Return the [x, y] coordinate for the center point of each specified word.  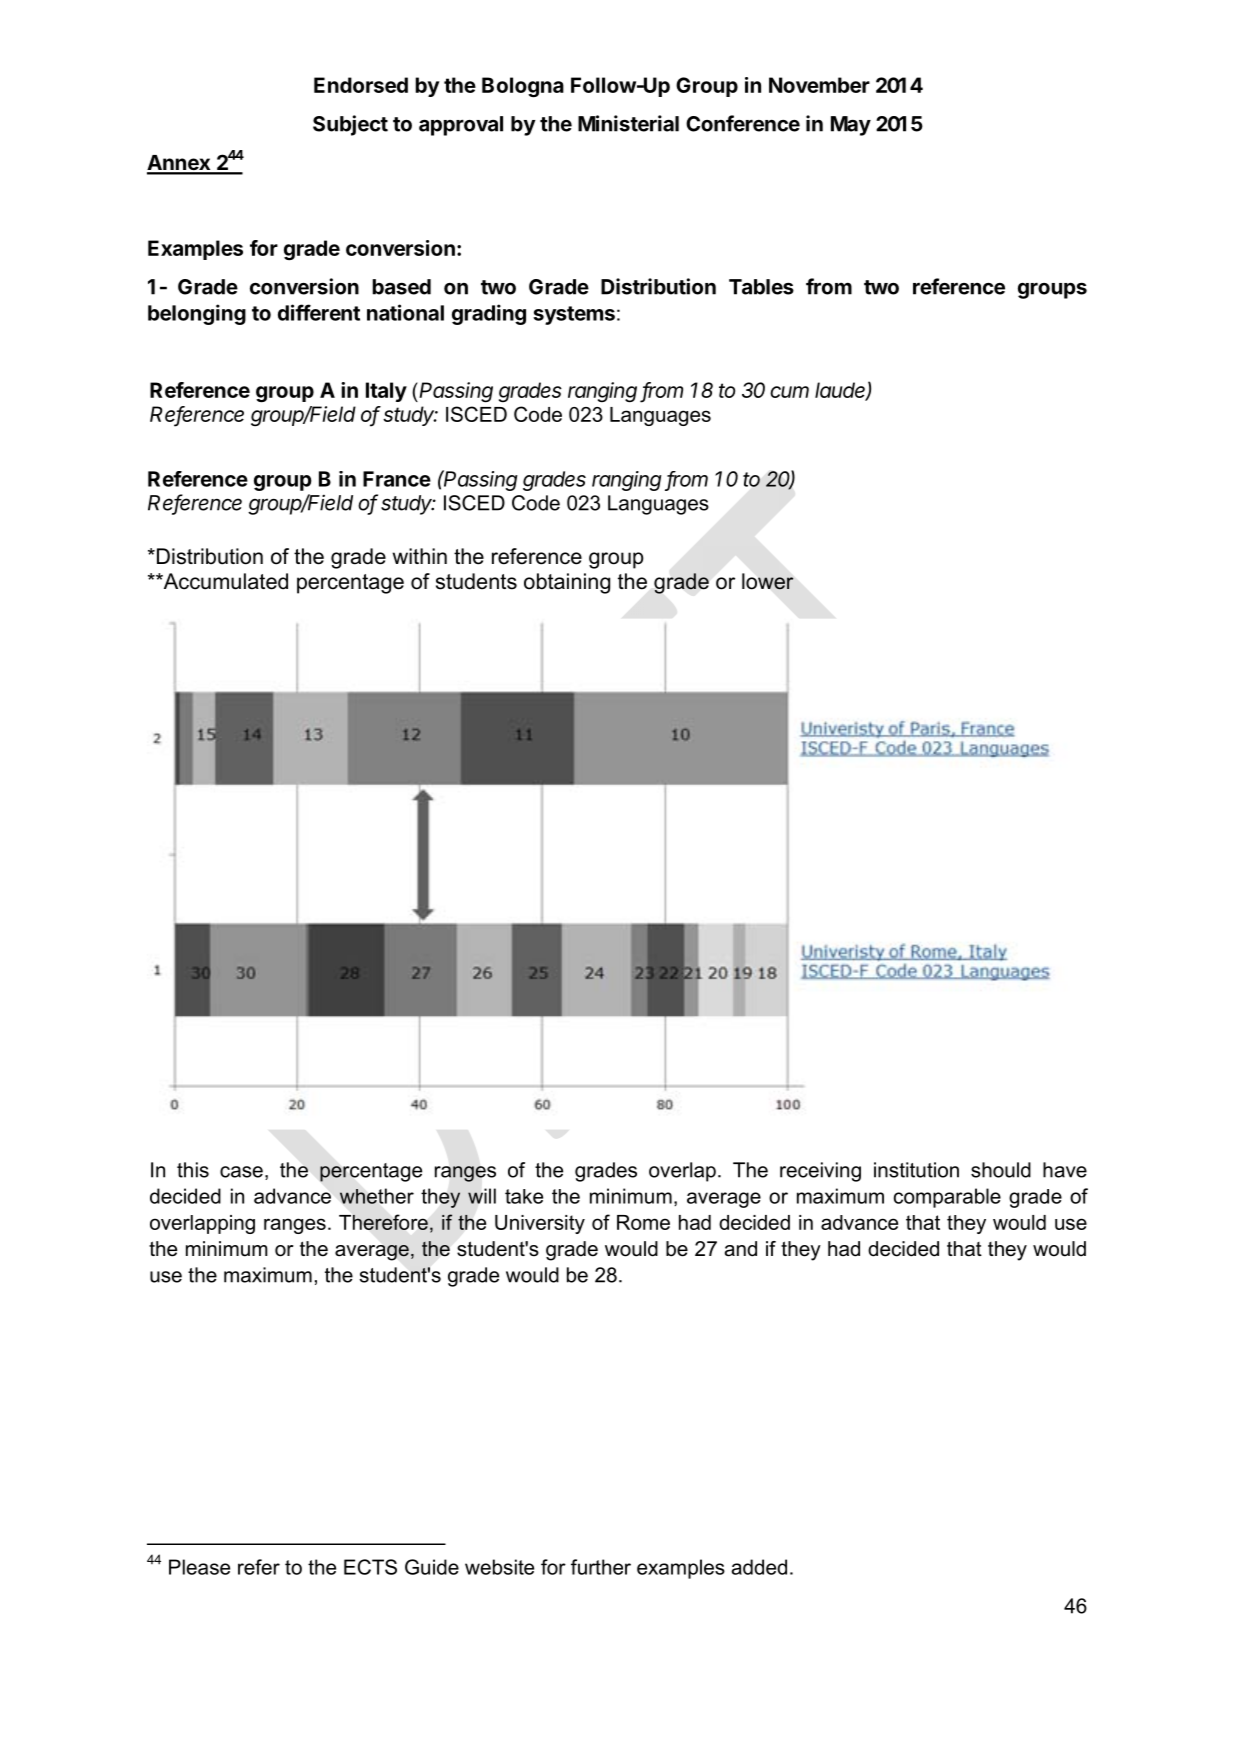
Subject [350, 125]
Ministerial [628, 123]
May [851, 126]
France [397, 479]
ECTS [370, 1567]
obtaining [567, 583]
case [241, 1172]
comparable [947, 1198]
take [524, 1196]
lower [767, 581]
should [1001, 1170]
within [419, 556]
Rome [643, 1222]
